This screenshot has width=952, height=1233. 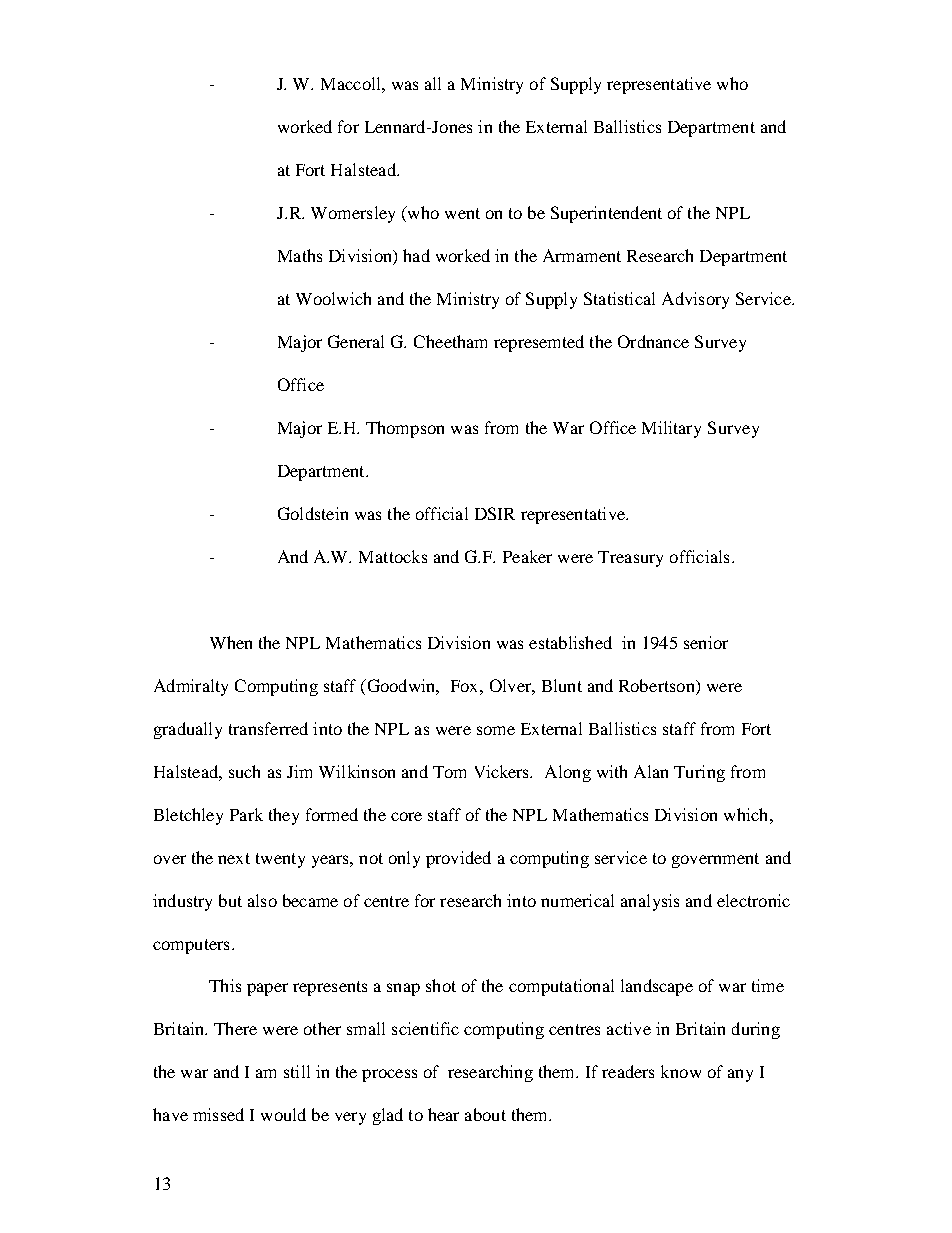 I want to click on Maths, so click(x=300, y=255).
